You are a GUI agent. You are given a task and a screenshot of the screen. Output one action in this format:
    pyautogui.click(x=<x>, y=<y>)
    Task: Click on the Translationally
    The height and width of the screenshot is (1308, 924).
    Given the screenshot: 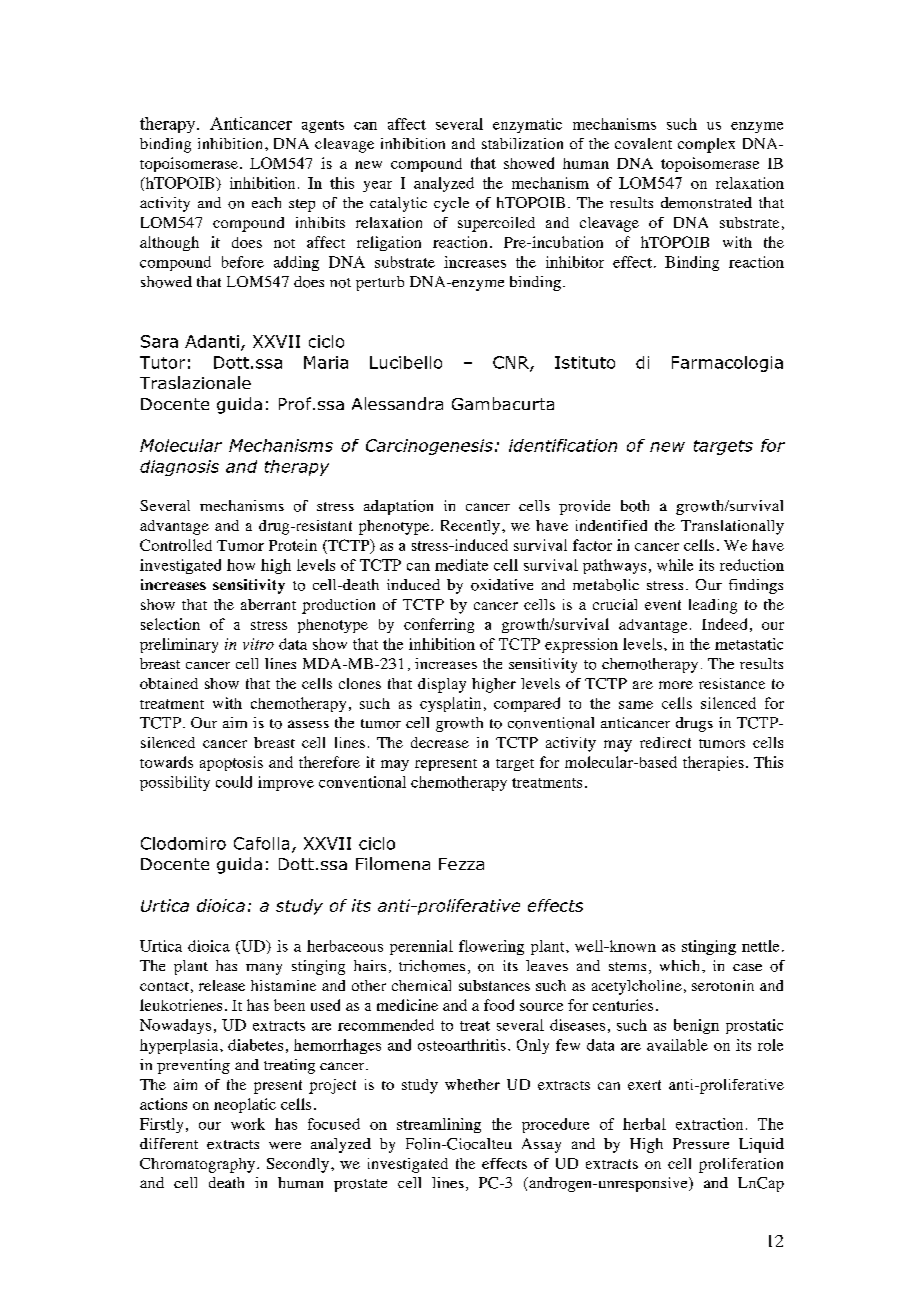 What is the action you would take?
    pyautogui.click(x=732, y=527)
